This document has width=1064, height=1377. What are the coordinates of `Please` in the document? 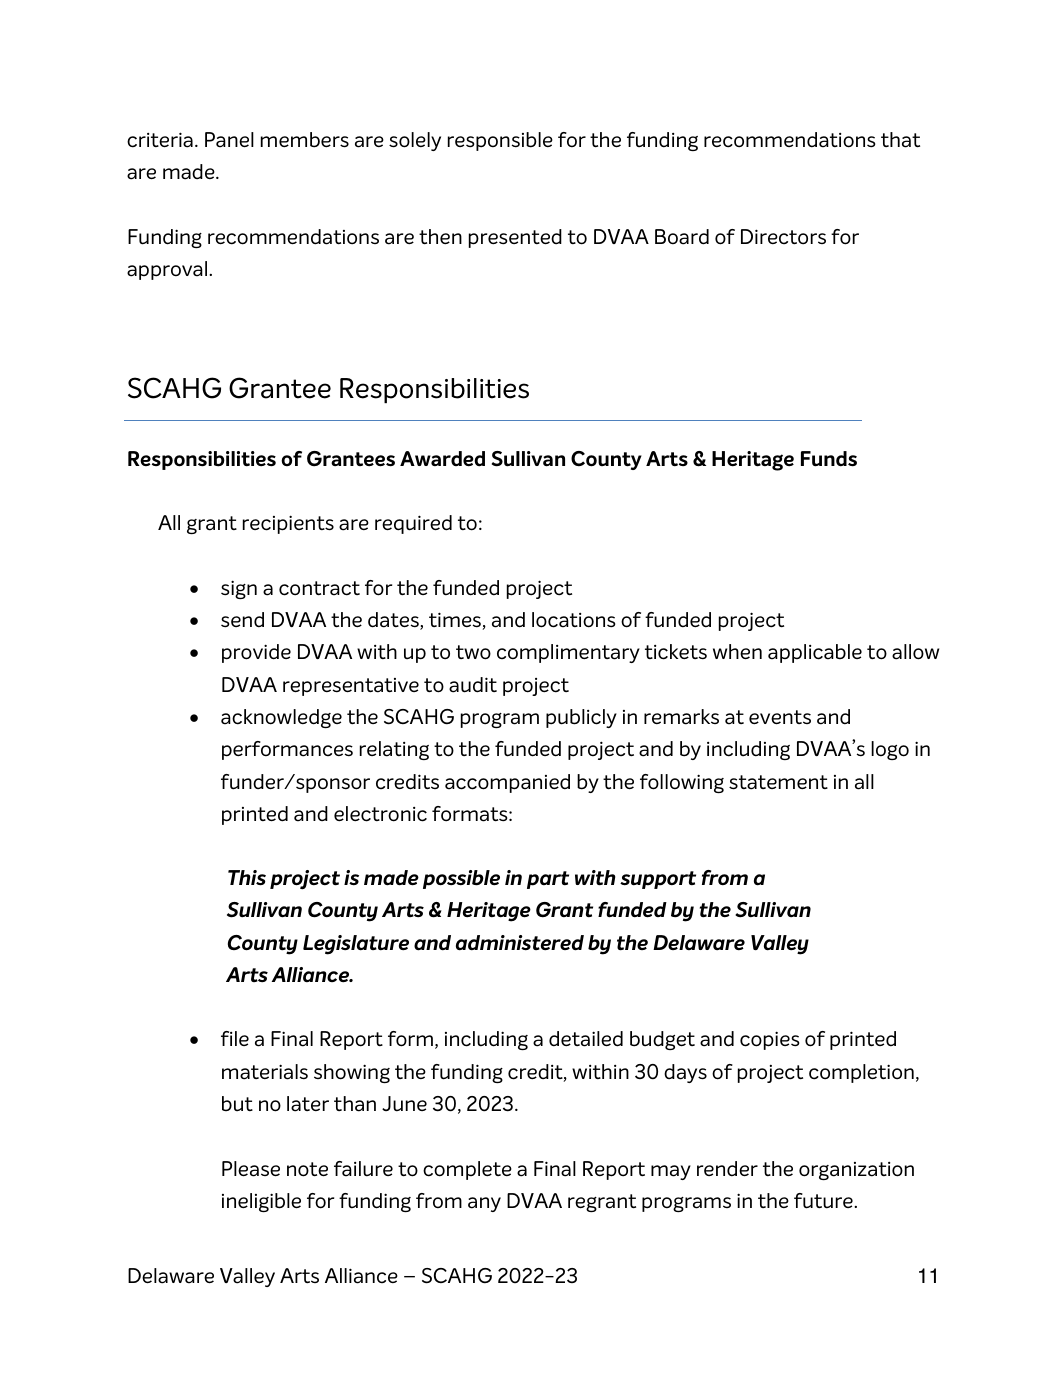 It's located at (251, 1169).
